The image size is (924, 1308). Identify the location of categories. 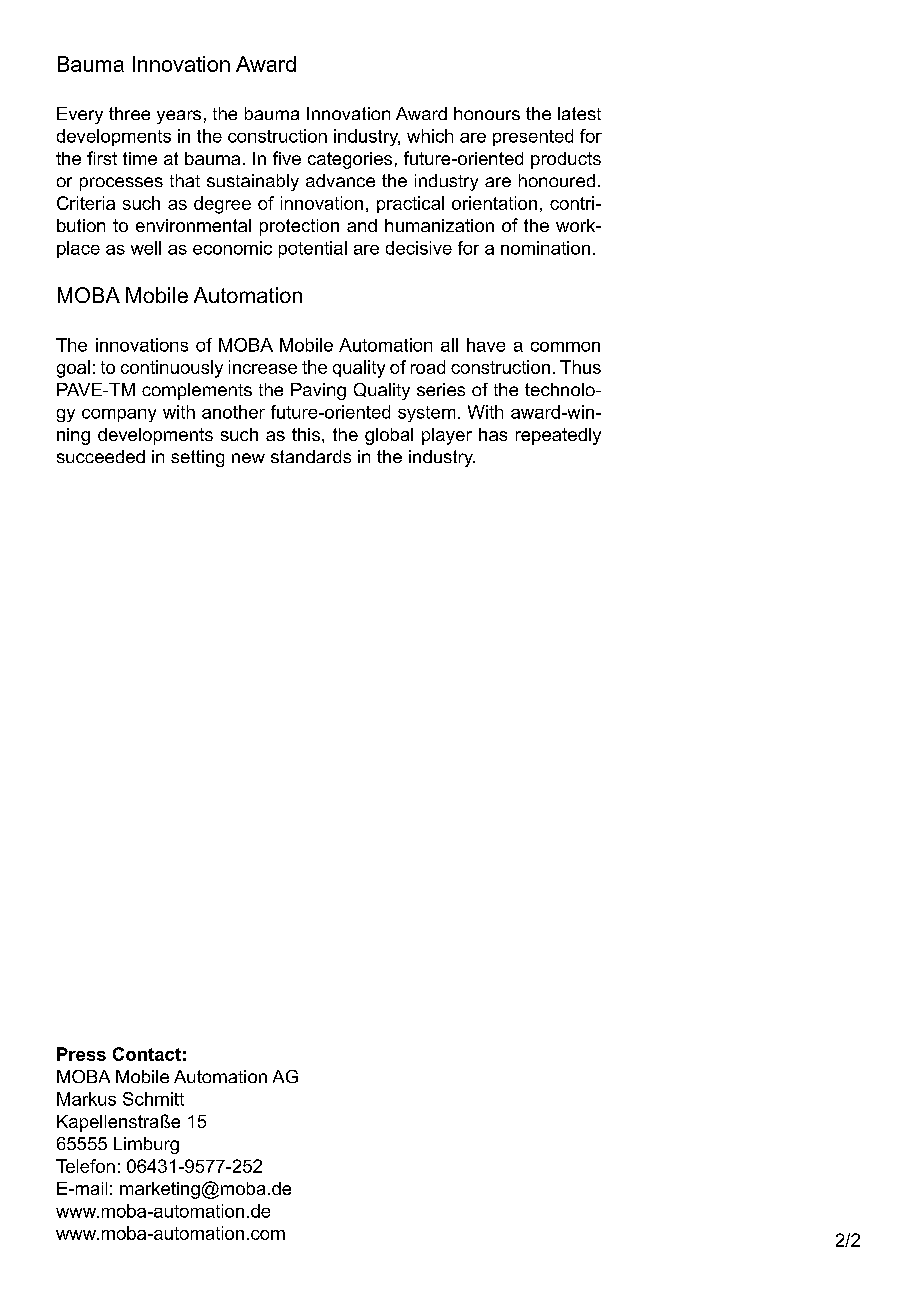
(350, 160).
